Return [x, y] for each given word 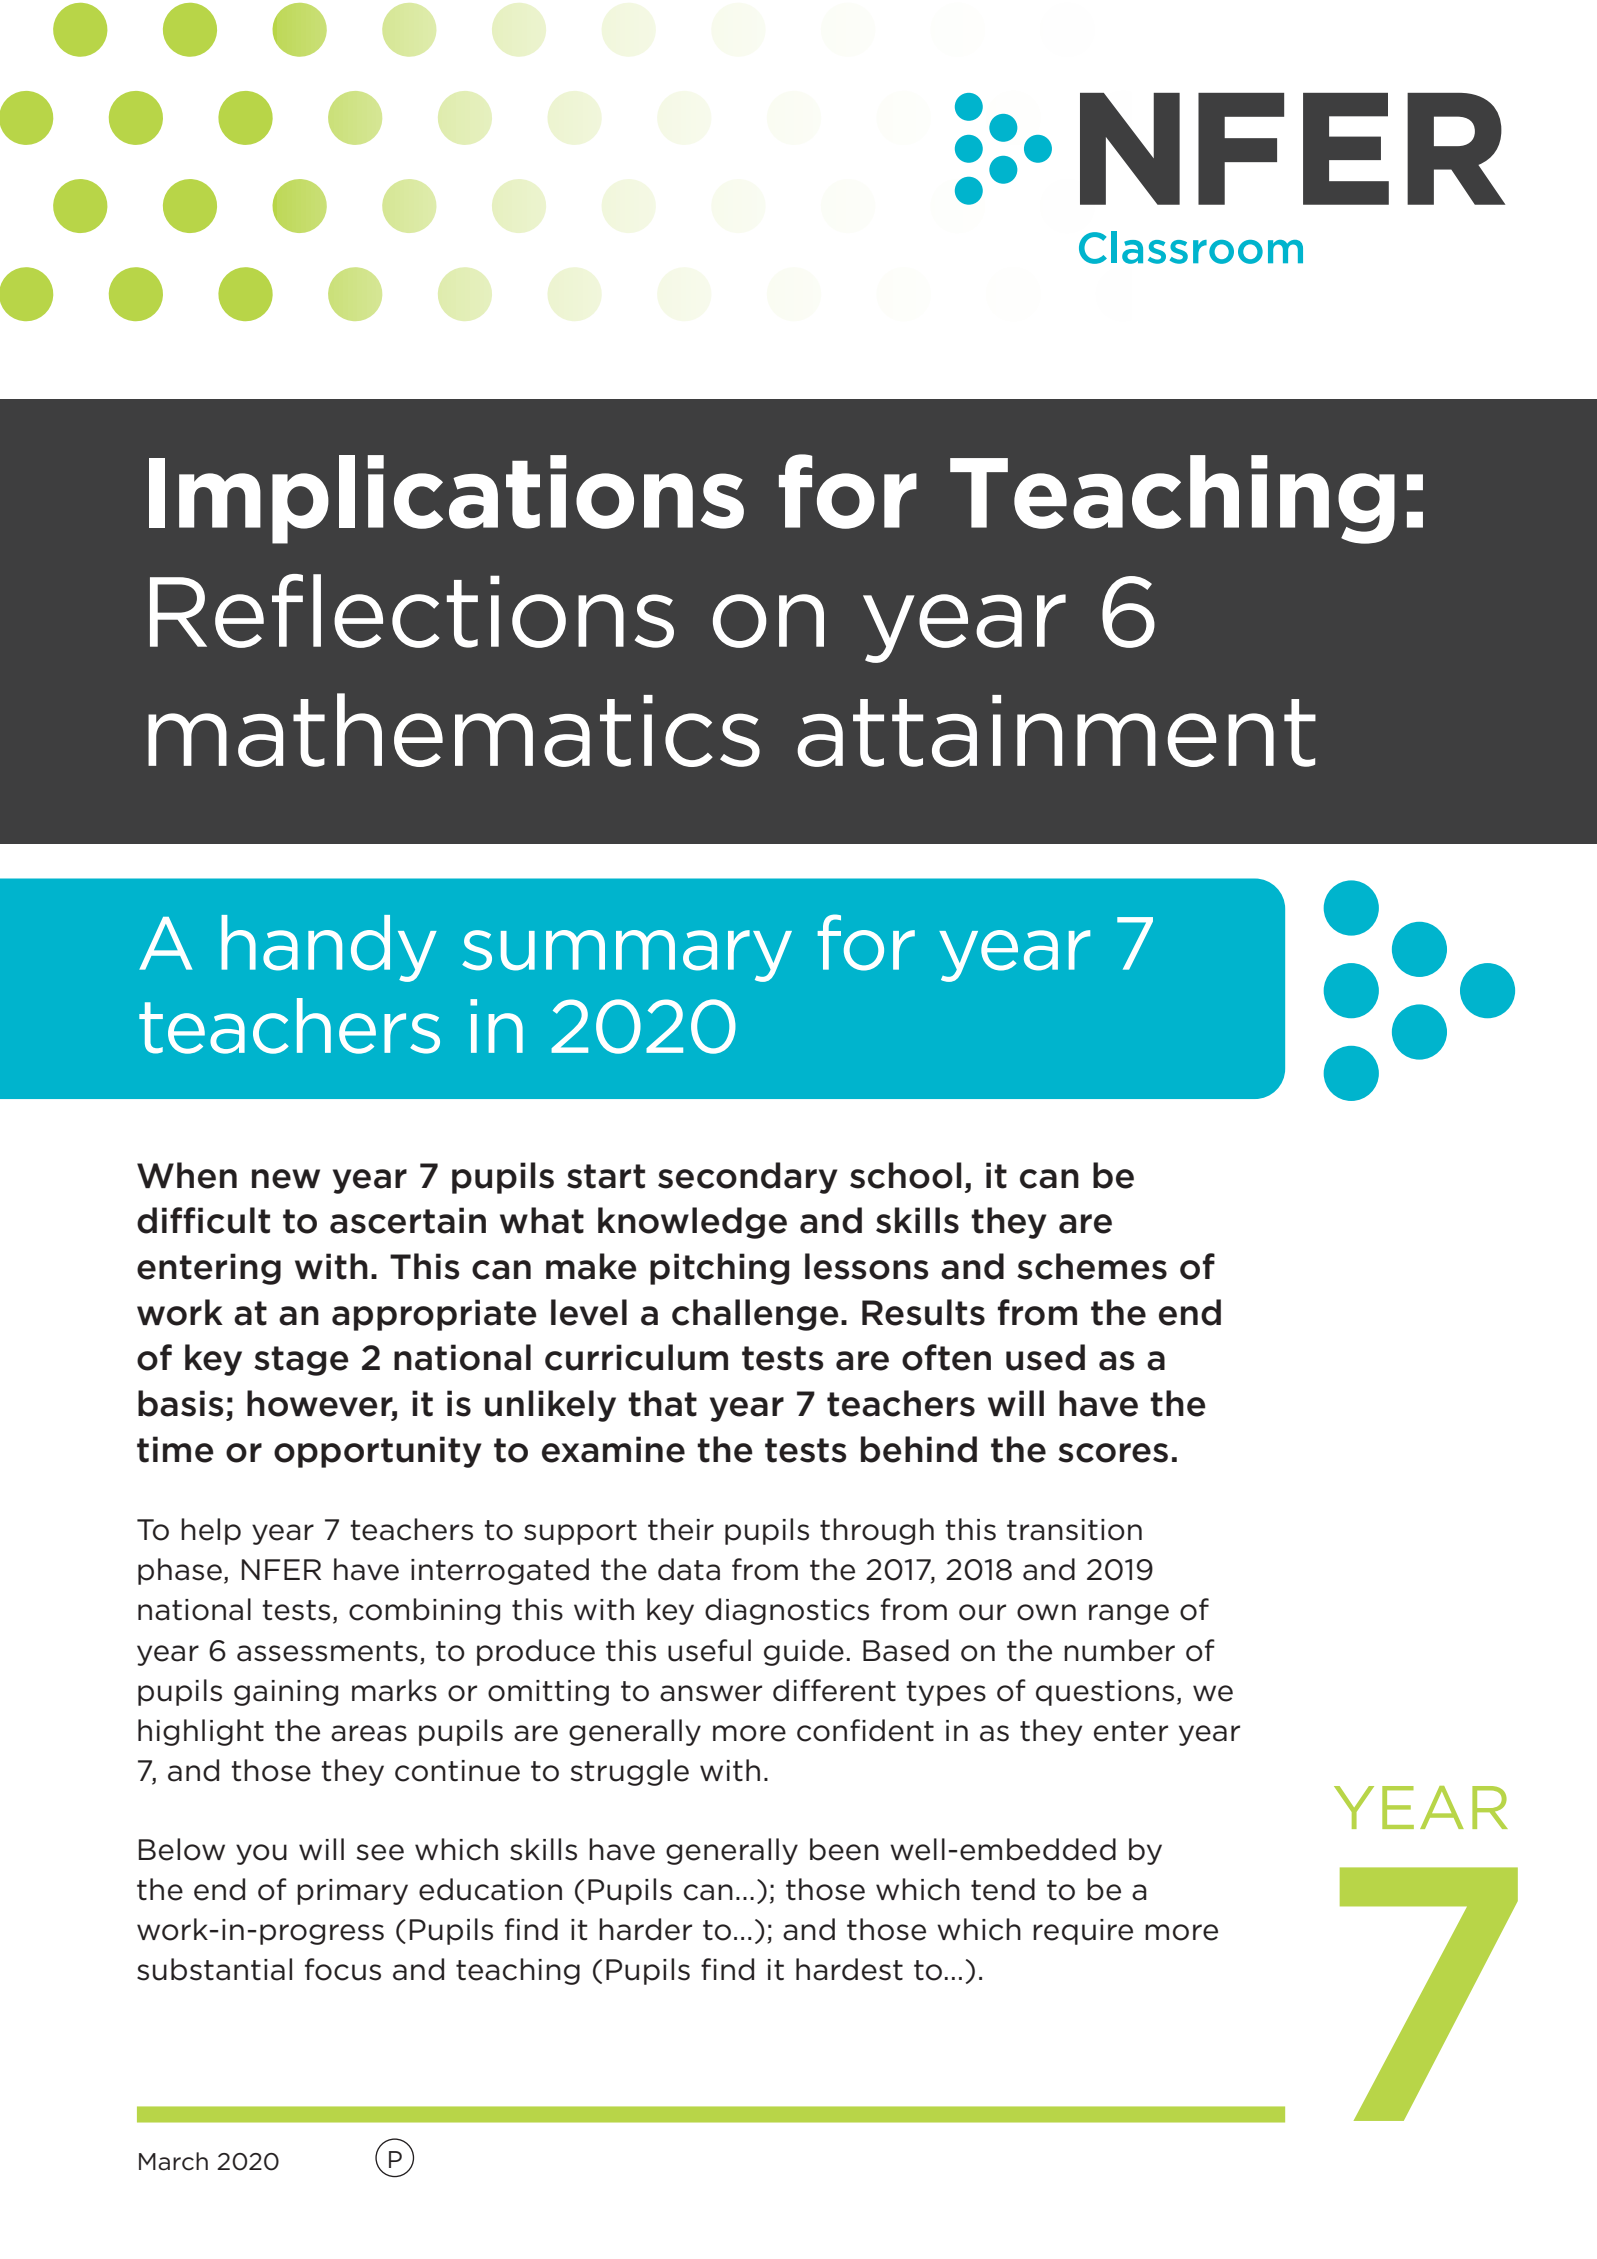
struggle [630, 1772]
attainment [1056, 731]
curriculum [636, 1357]
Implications [446, 499]
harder [645, 1929]
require [1083, 1932]
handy [329, 948]
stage [301, 1361]
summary [627, 956]
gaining [286, 1693]
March [173, 2161]
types [946, 1693]
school [906, 1175]
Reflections [412, 611]
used [1045, 1357]
